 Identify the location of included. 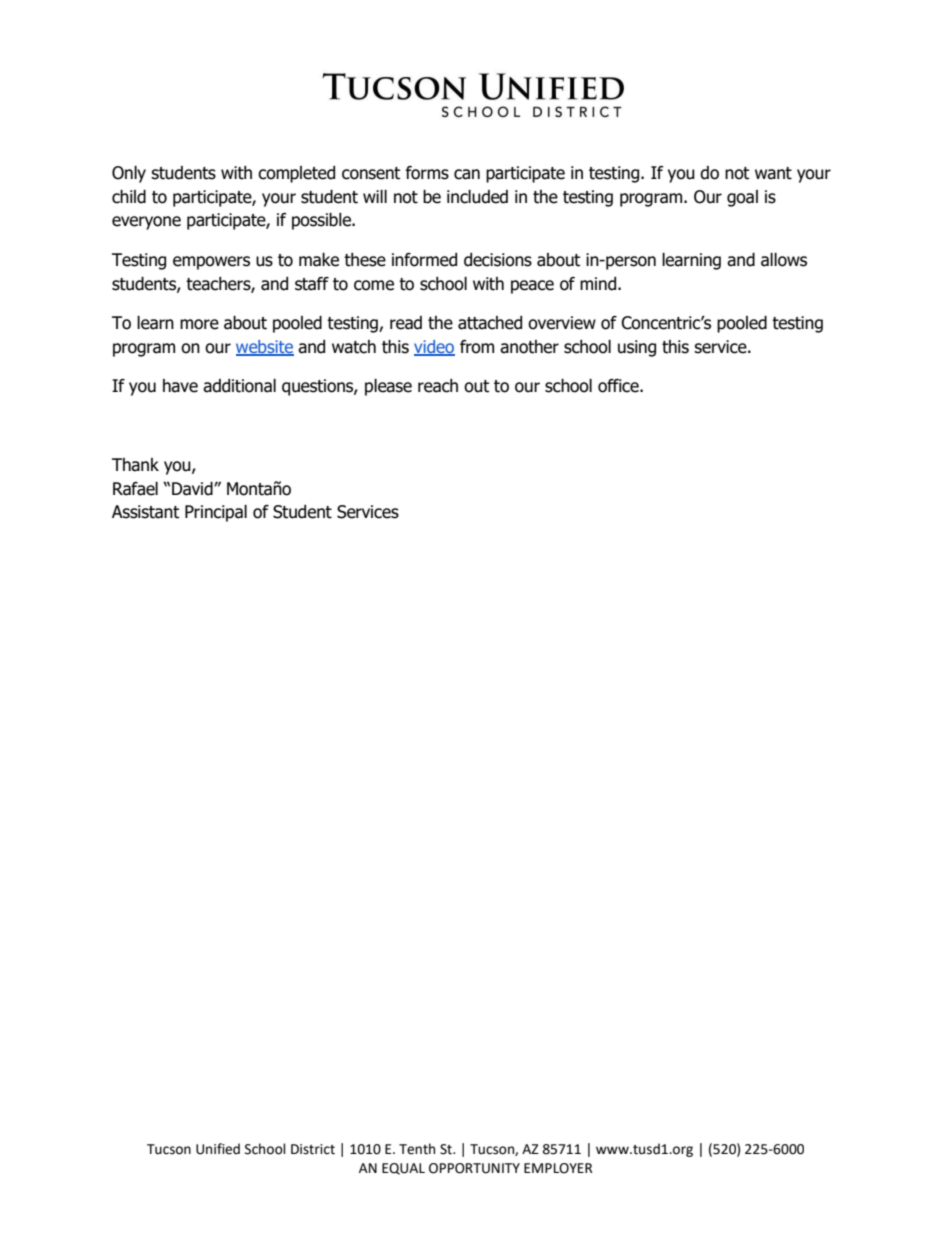
(477, 197).
